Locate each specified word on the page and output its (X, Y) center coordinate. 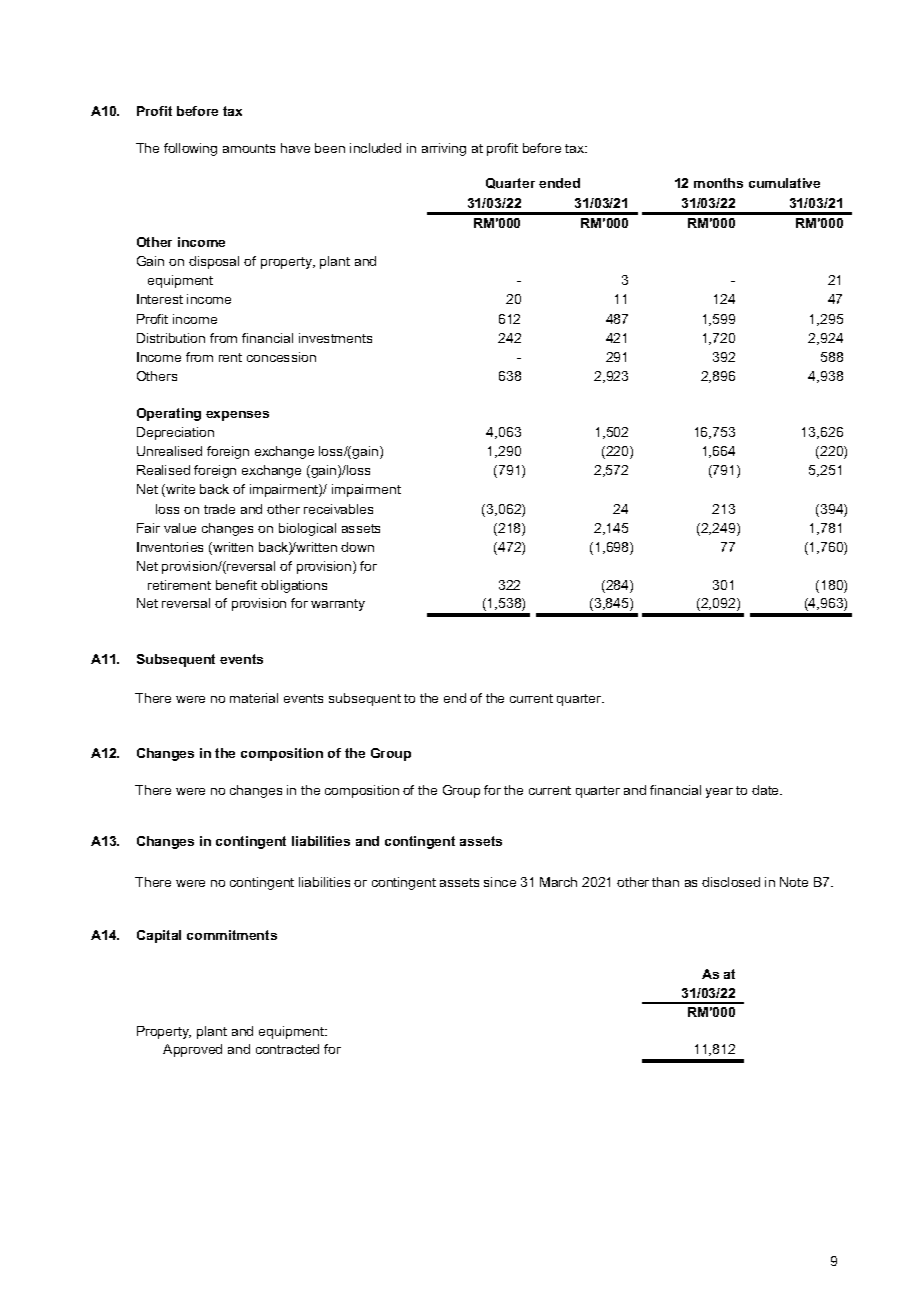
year (719, 793)
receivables (338, 509)
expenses (237, 416)
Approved (192, 1050)
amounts (249, 148)
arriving (444, 149)
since (500, 882)
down (357, 547)
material (254, 698)
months (718, 183)
